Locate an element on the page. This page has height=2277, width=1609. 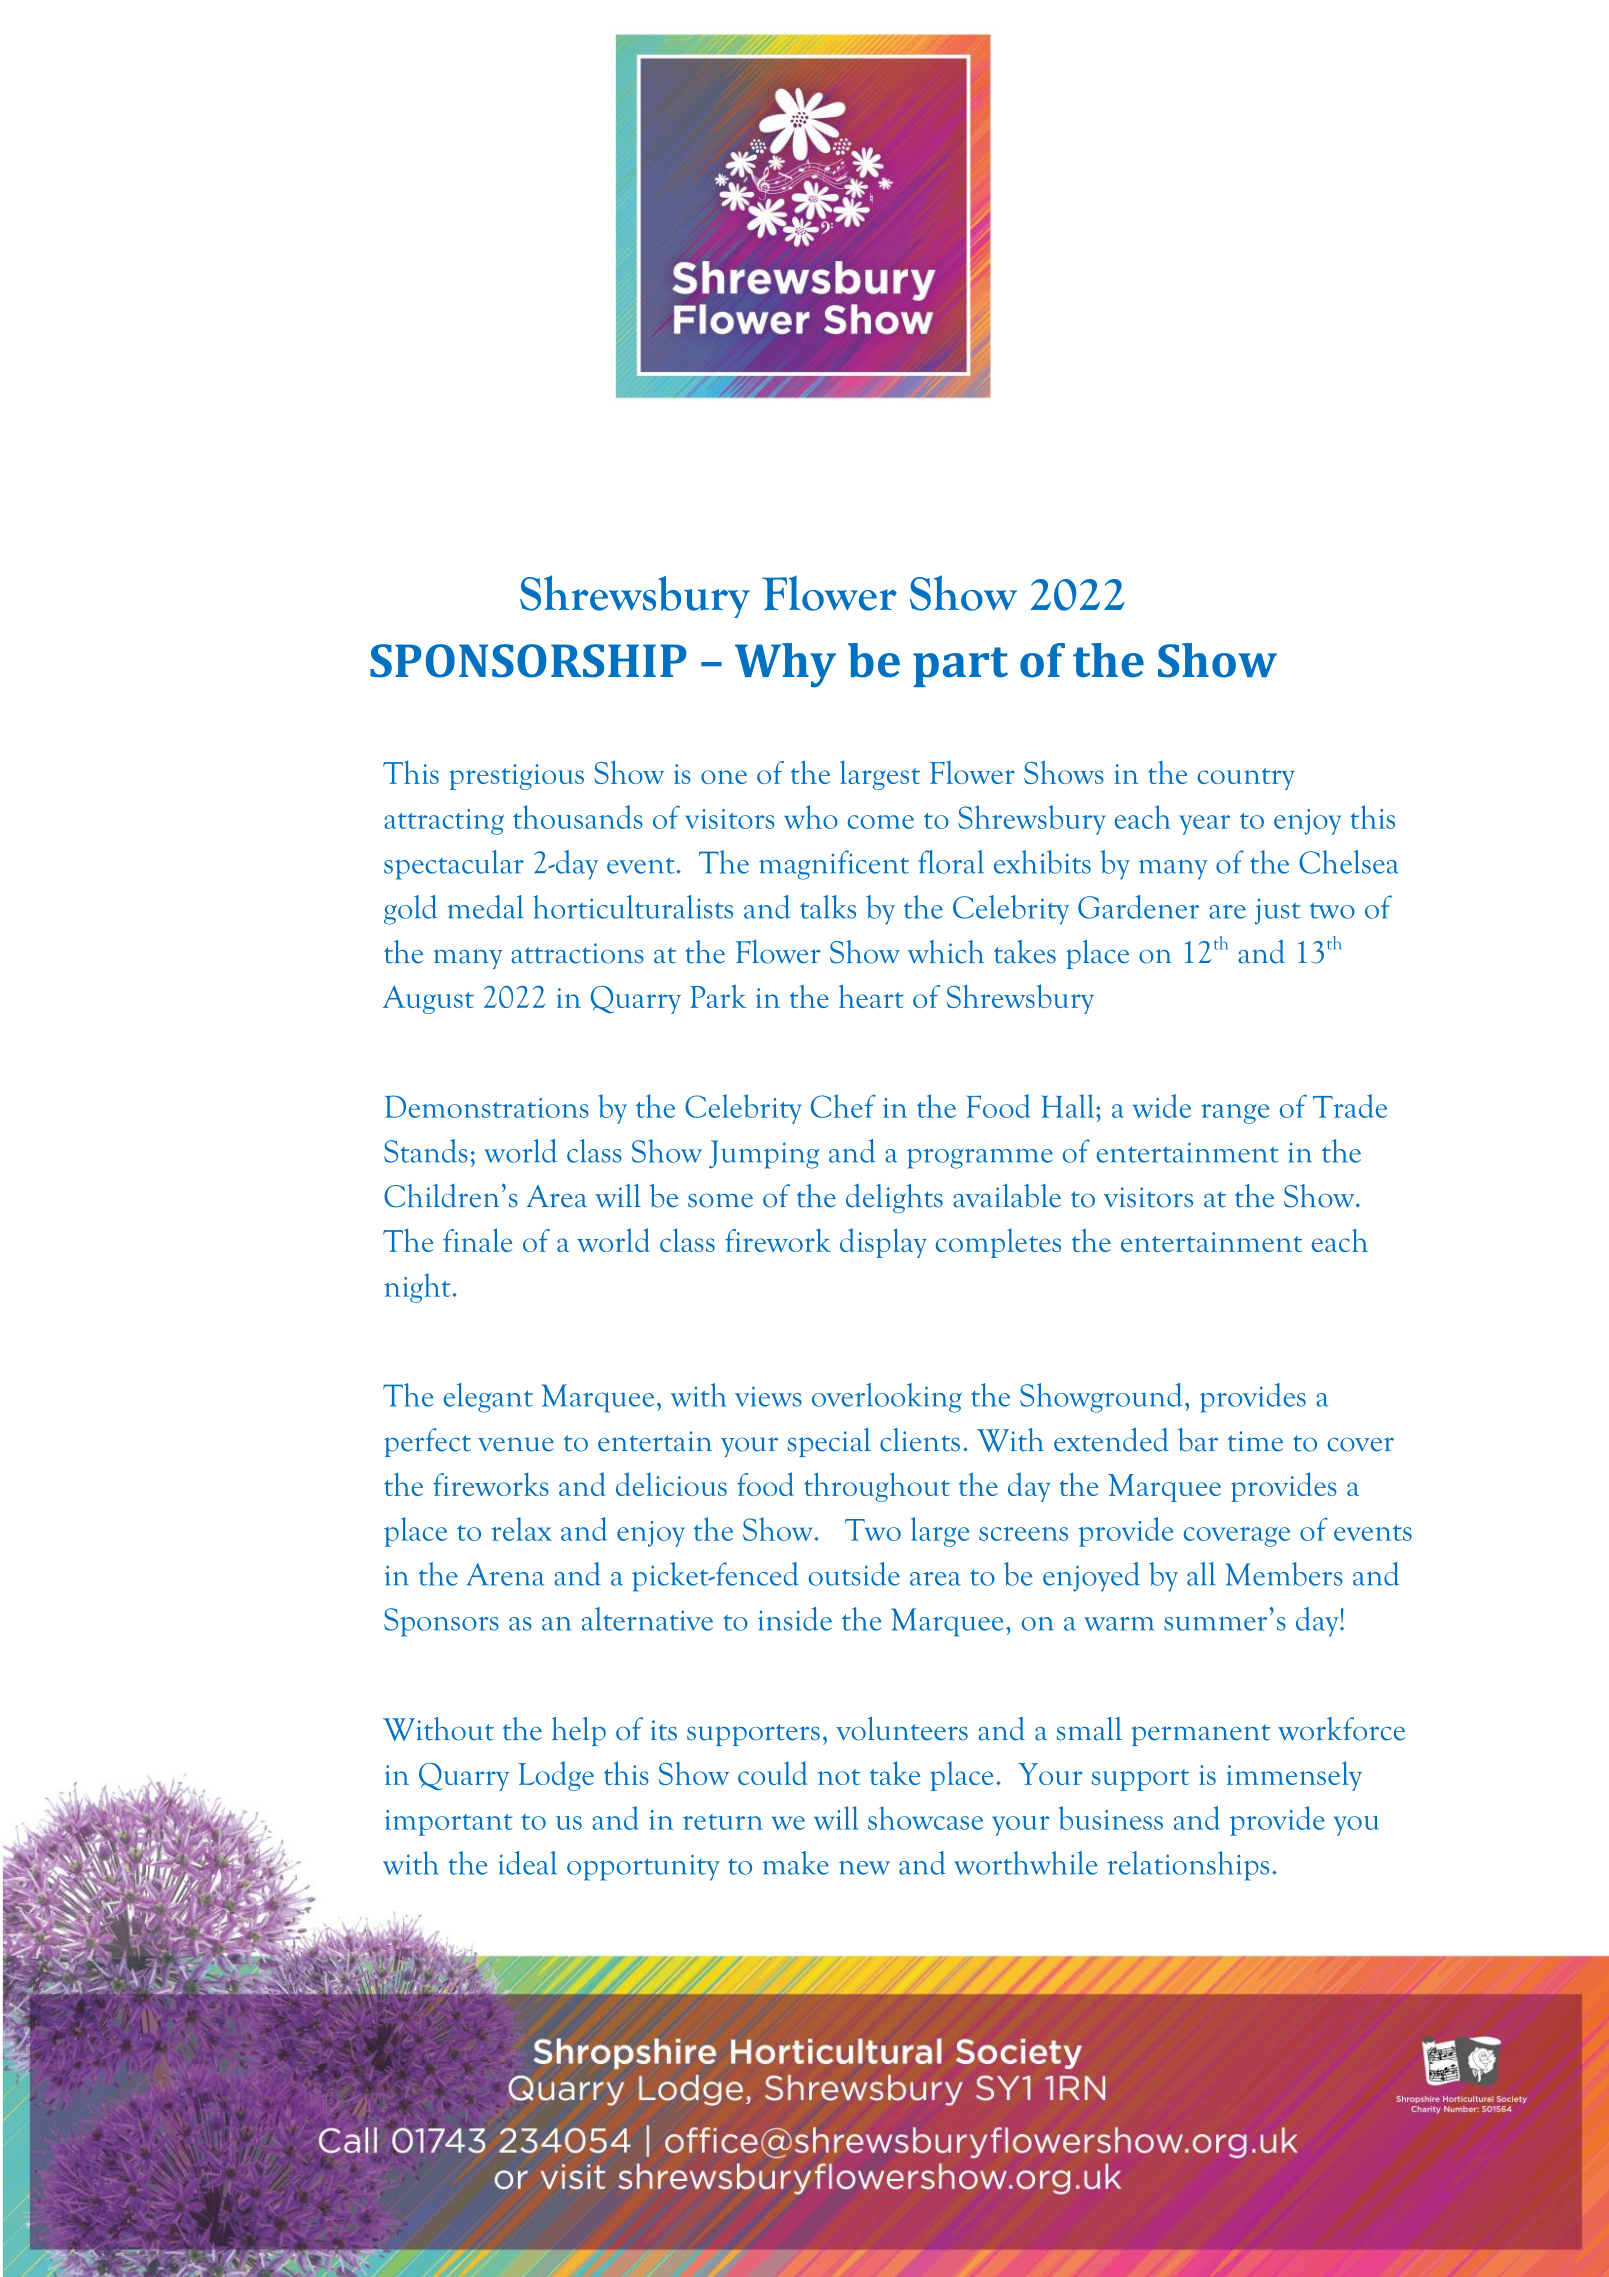
new is located at coordinates (864, 1868).
